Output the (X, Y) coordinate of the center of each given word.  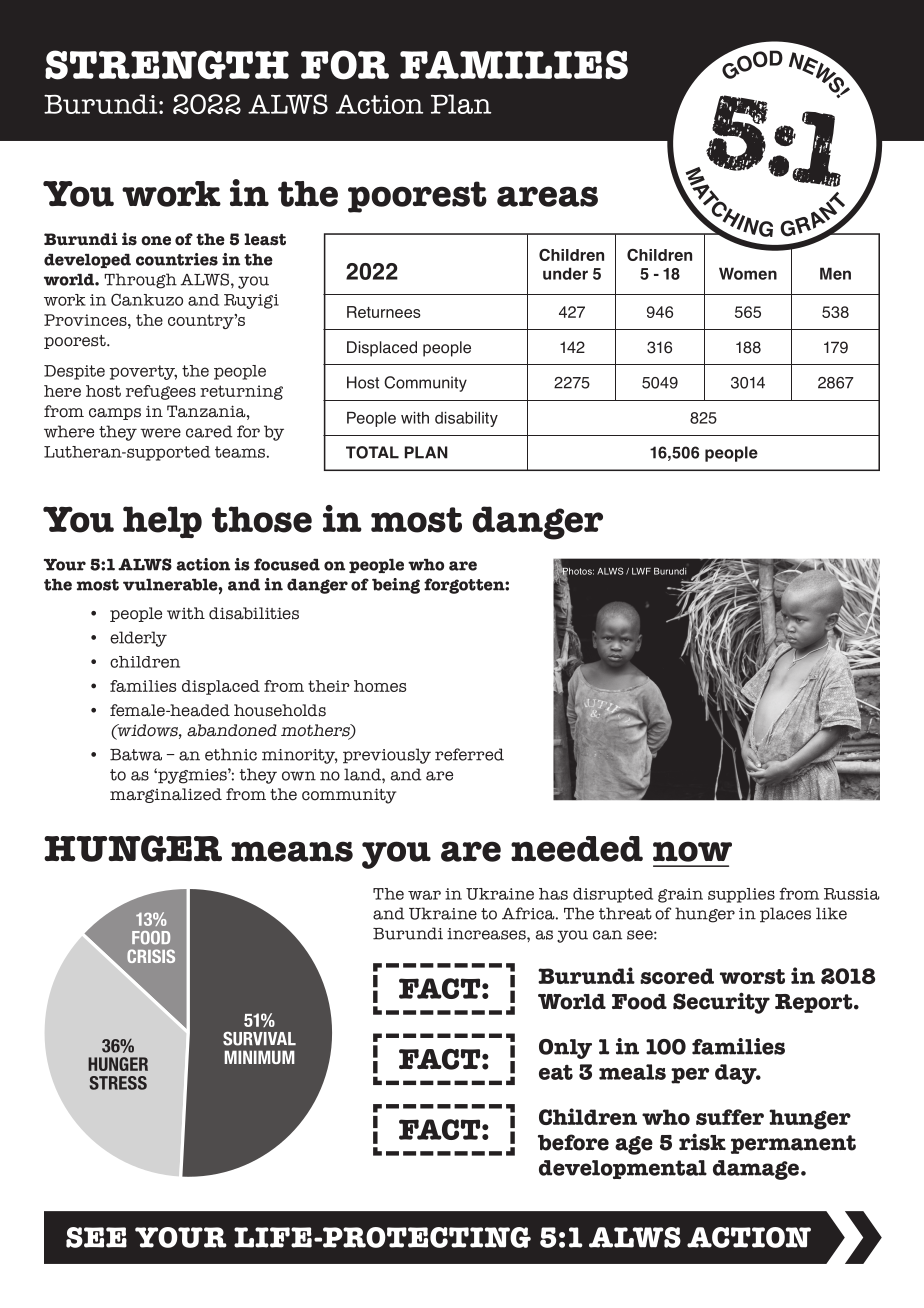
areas (547, 196)
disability (466, 419)
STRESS (118, 1083)
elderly (138, 639)
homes (380, 686)
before (573, 1142)
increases (487, 934)
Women (748, 273)
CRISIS (151, 956)
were (160, 433)
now (692, 851)
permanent (793, 1144)
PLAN (426, 452)
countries (177, 259)
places (785, 915)
